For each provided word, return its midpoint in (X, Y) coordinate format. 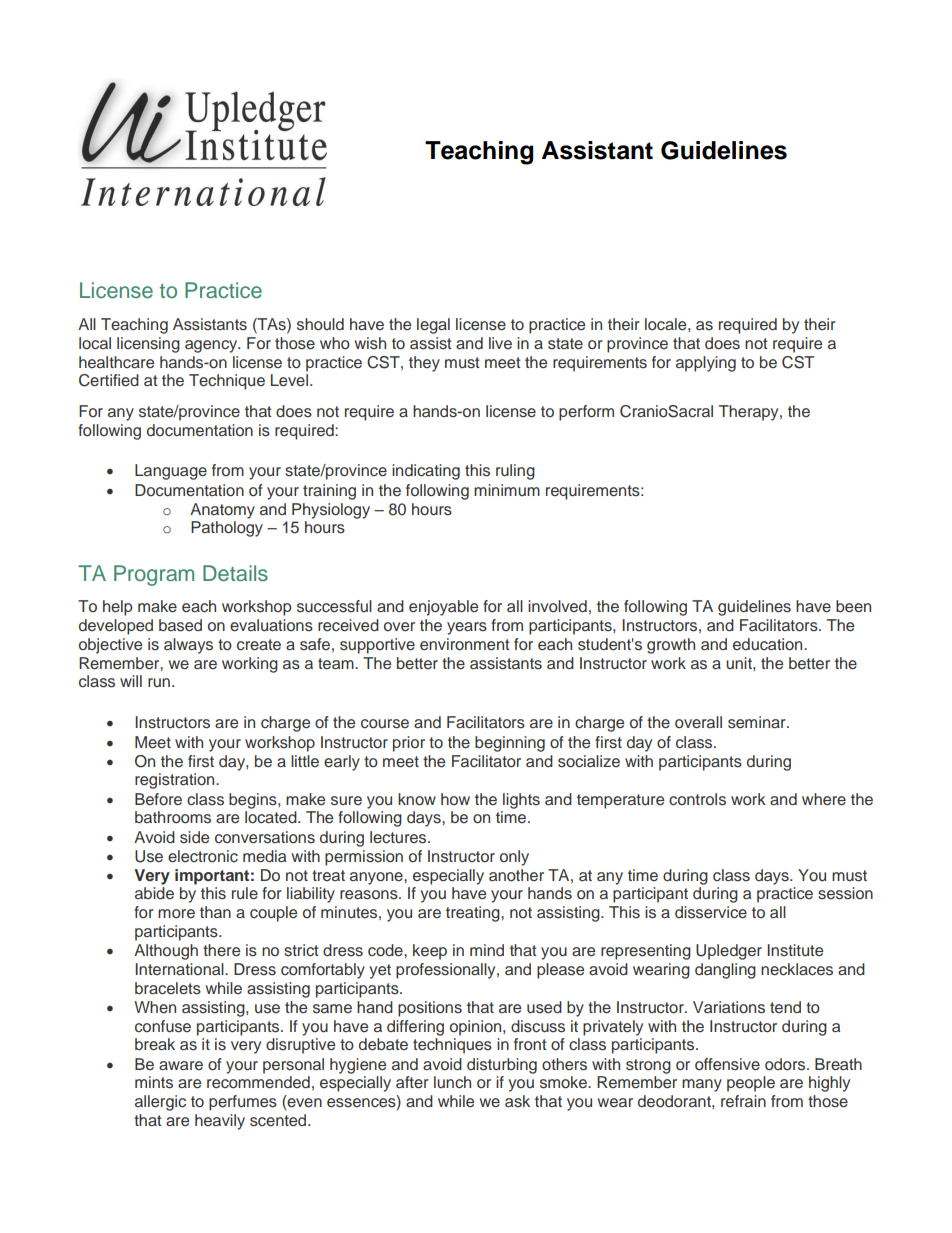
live (500, 343)
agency (212, 346)
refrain (743, 1101)
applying (706, 364)
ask (517, 1101)
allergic (160, 1103)
